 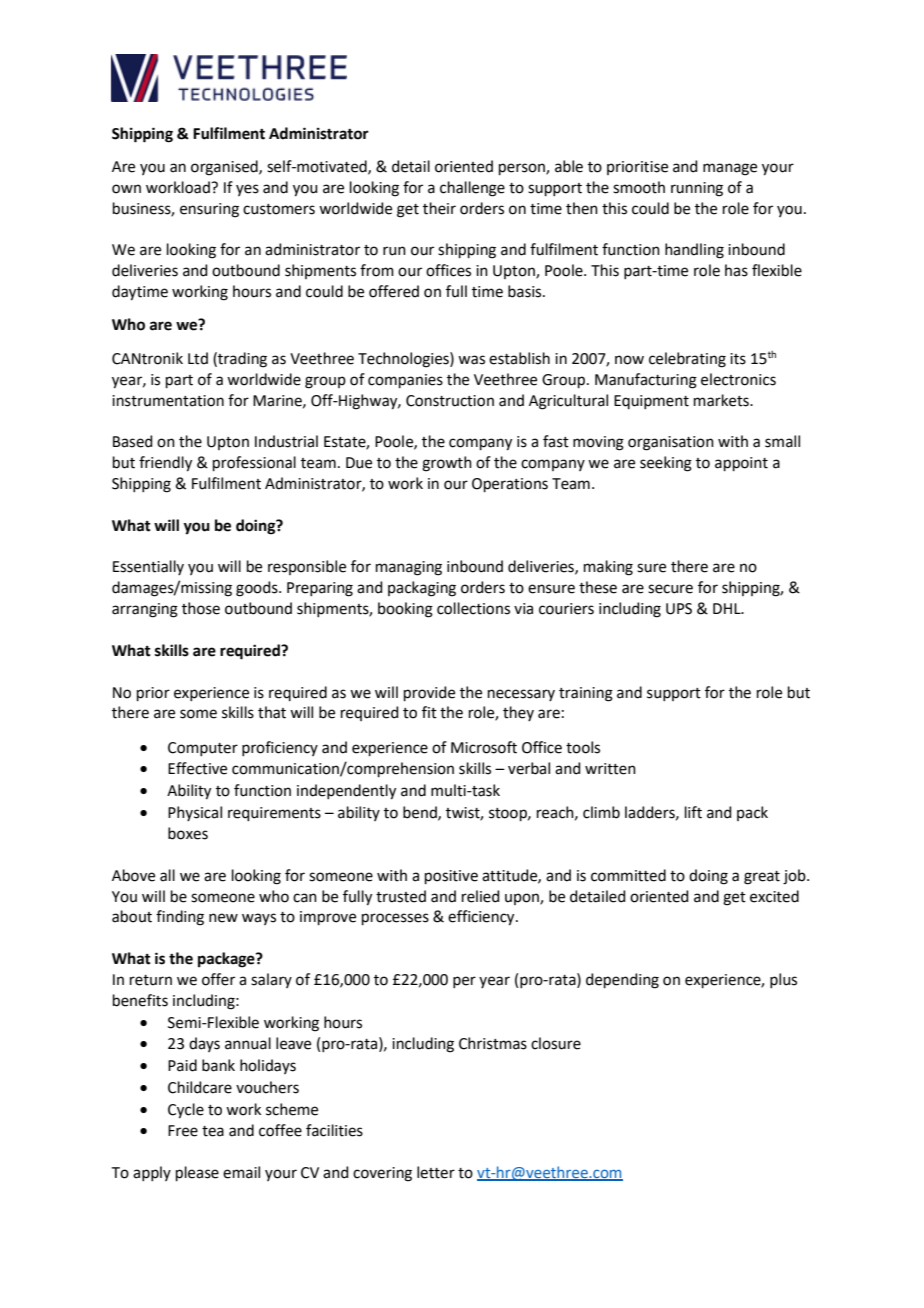 I want to click on letter, so click(x=436, y=1172).
